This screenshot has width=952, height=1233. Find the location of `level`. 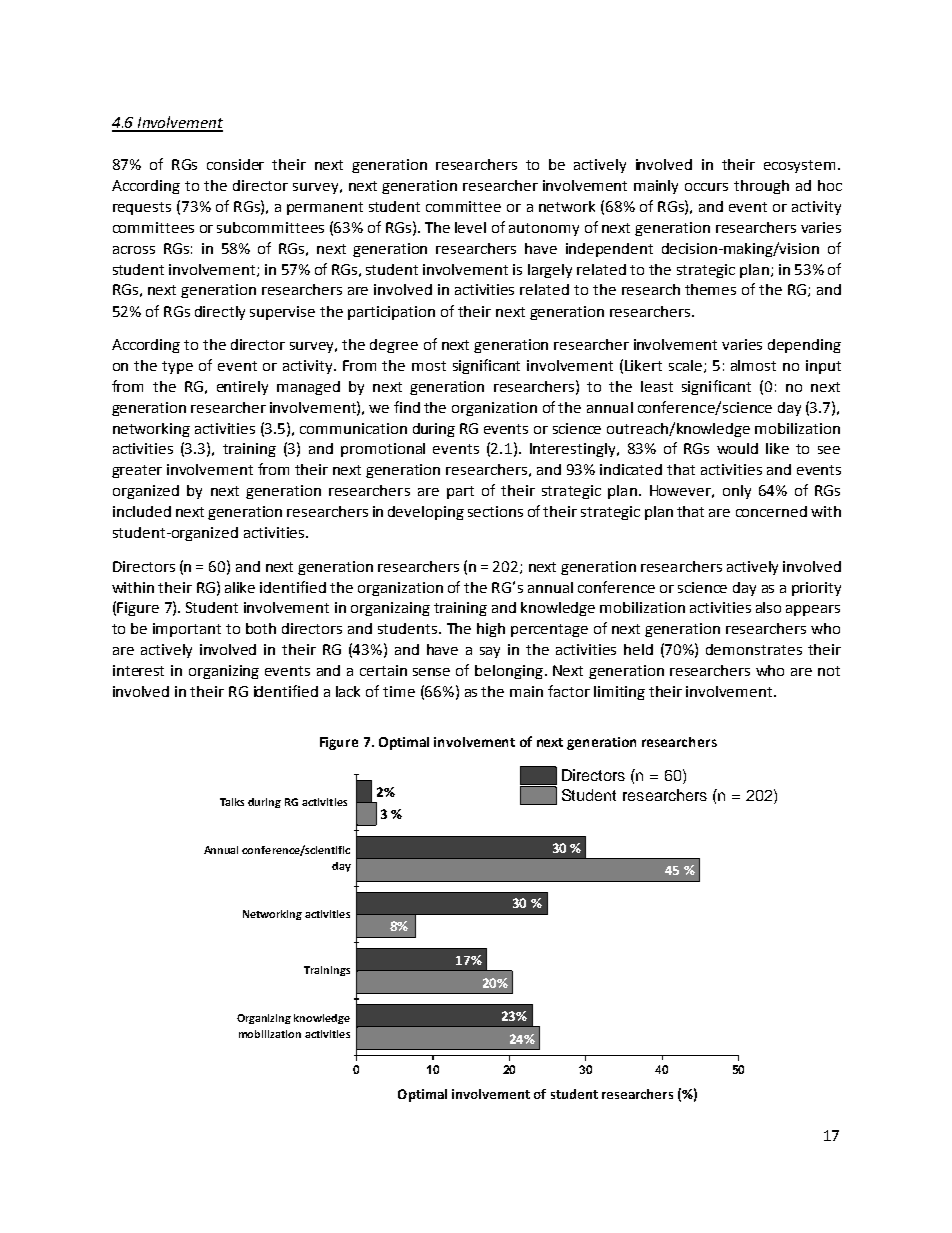

level is located at coordinates (470, 227).
